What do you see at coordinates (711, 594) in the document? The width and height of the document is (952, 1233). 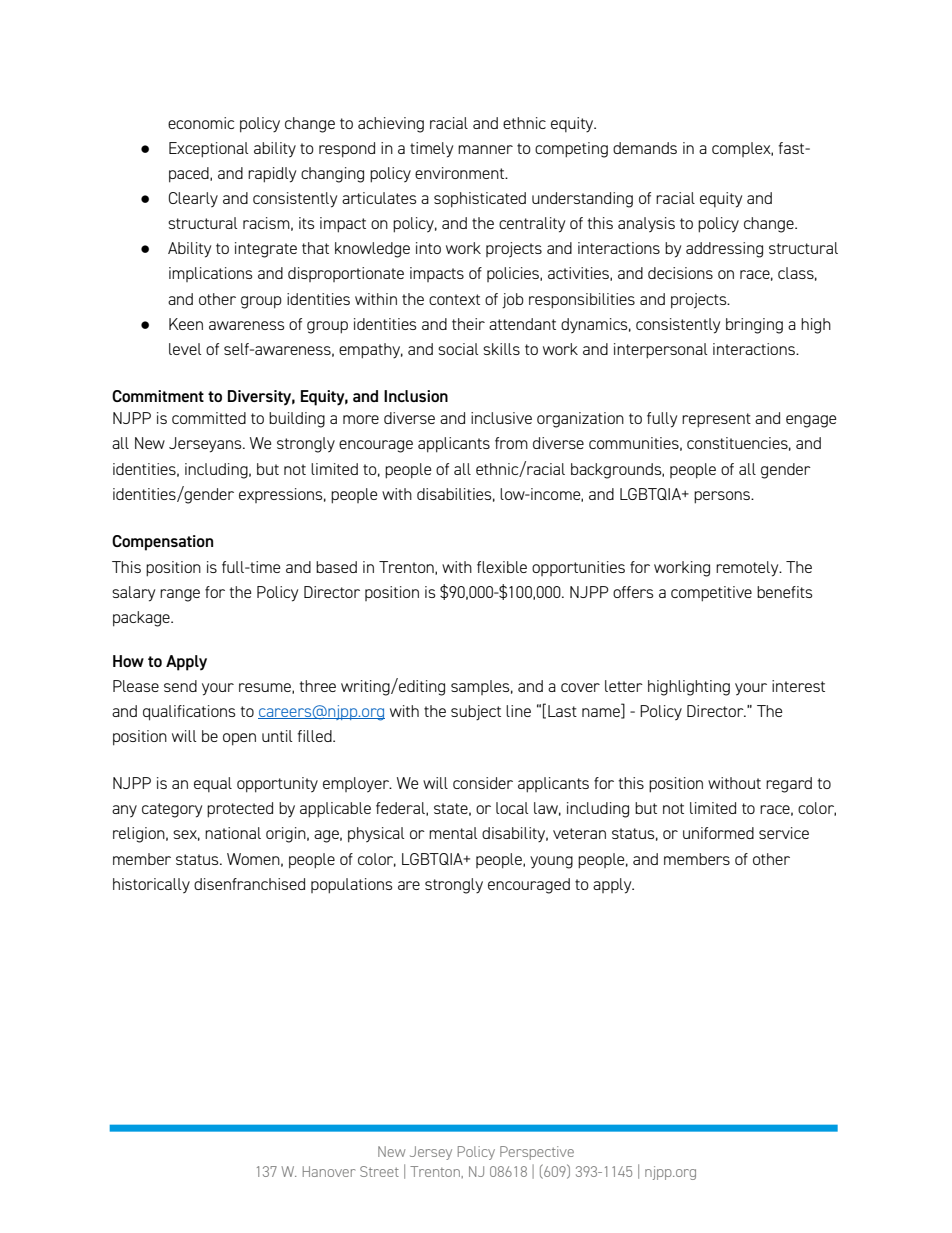 I see `competitive` at bounding box center [711, 594].
